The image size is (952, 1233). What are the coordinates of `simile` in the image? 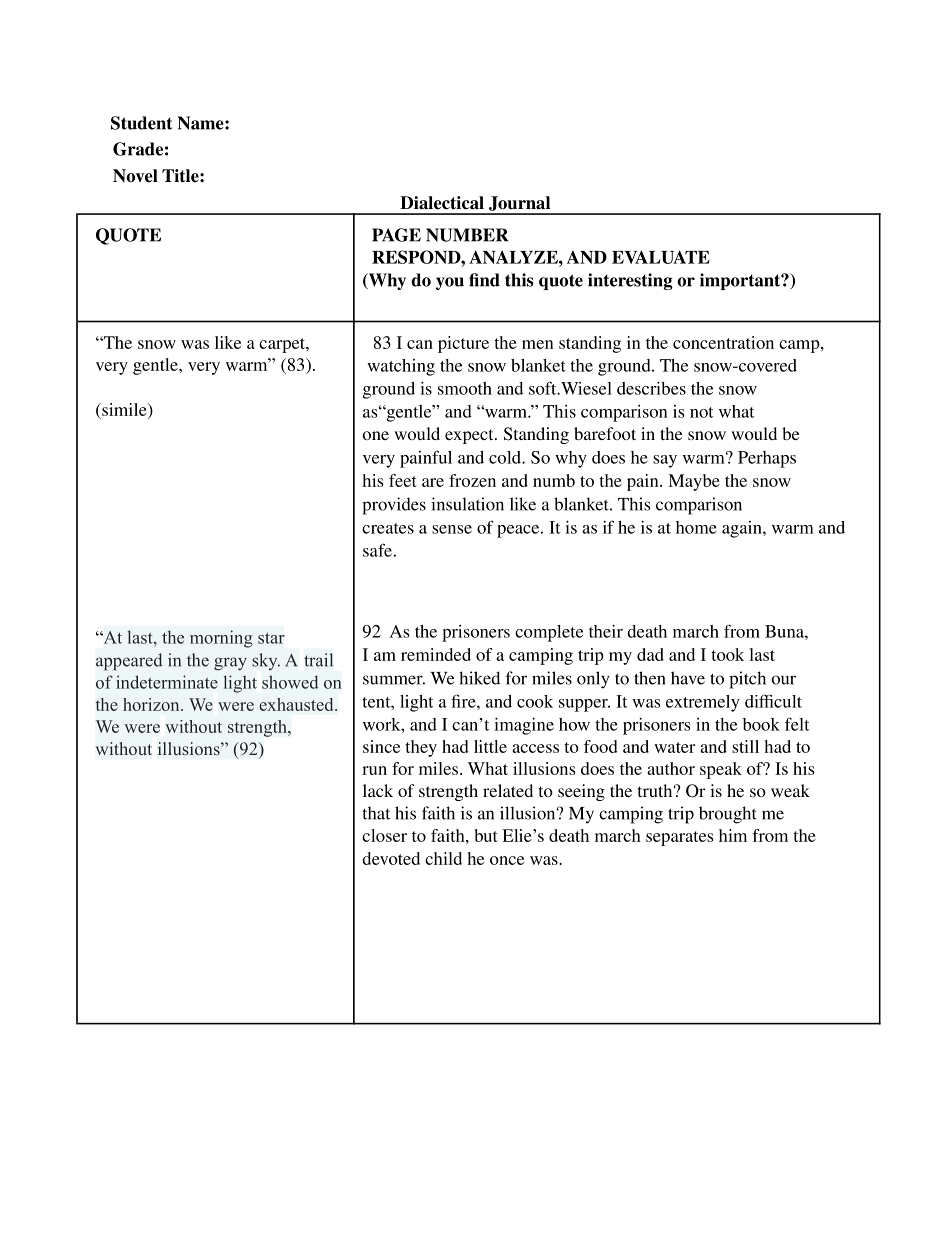 It's located at (124, 409).
